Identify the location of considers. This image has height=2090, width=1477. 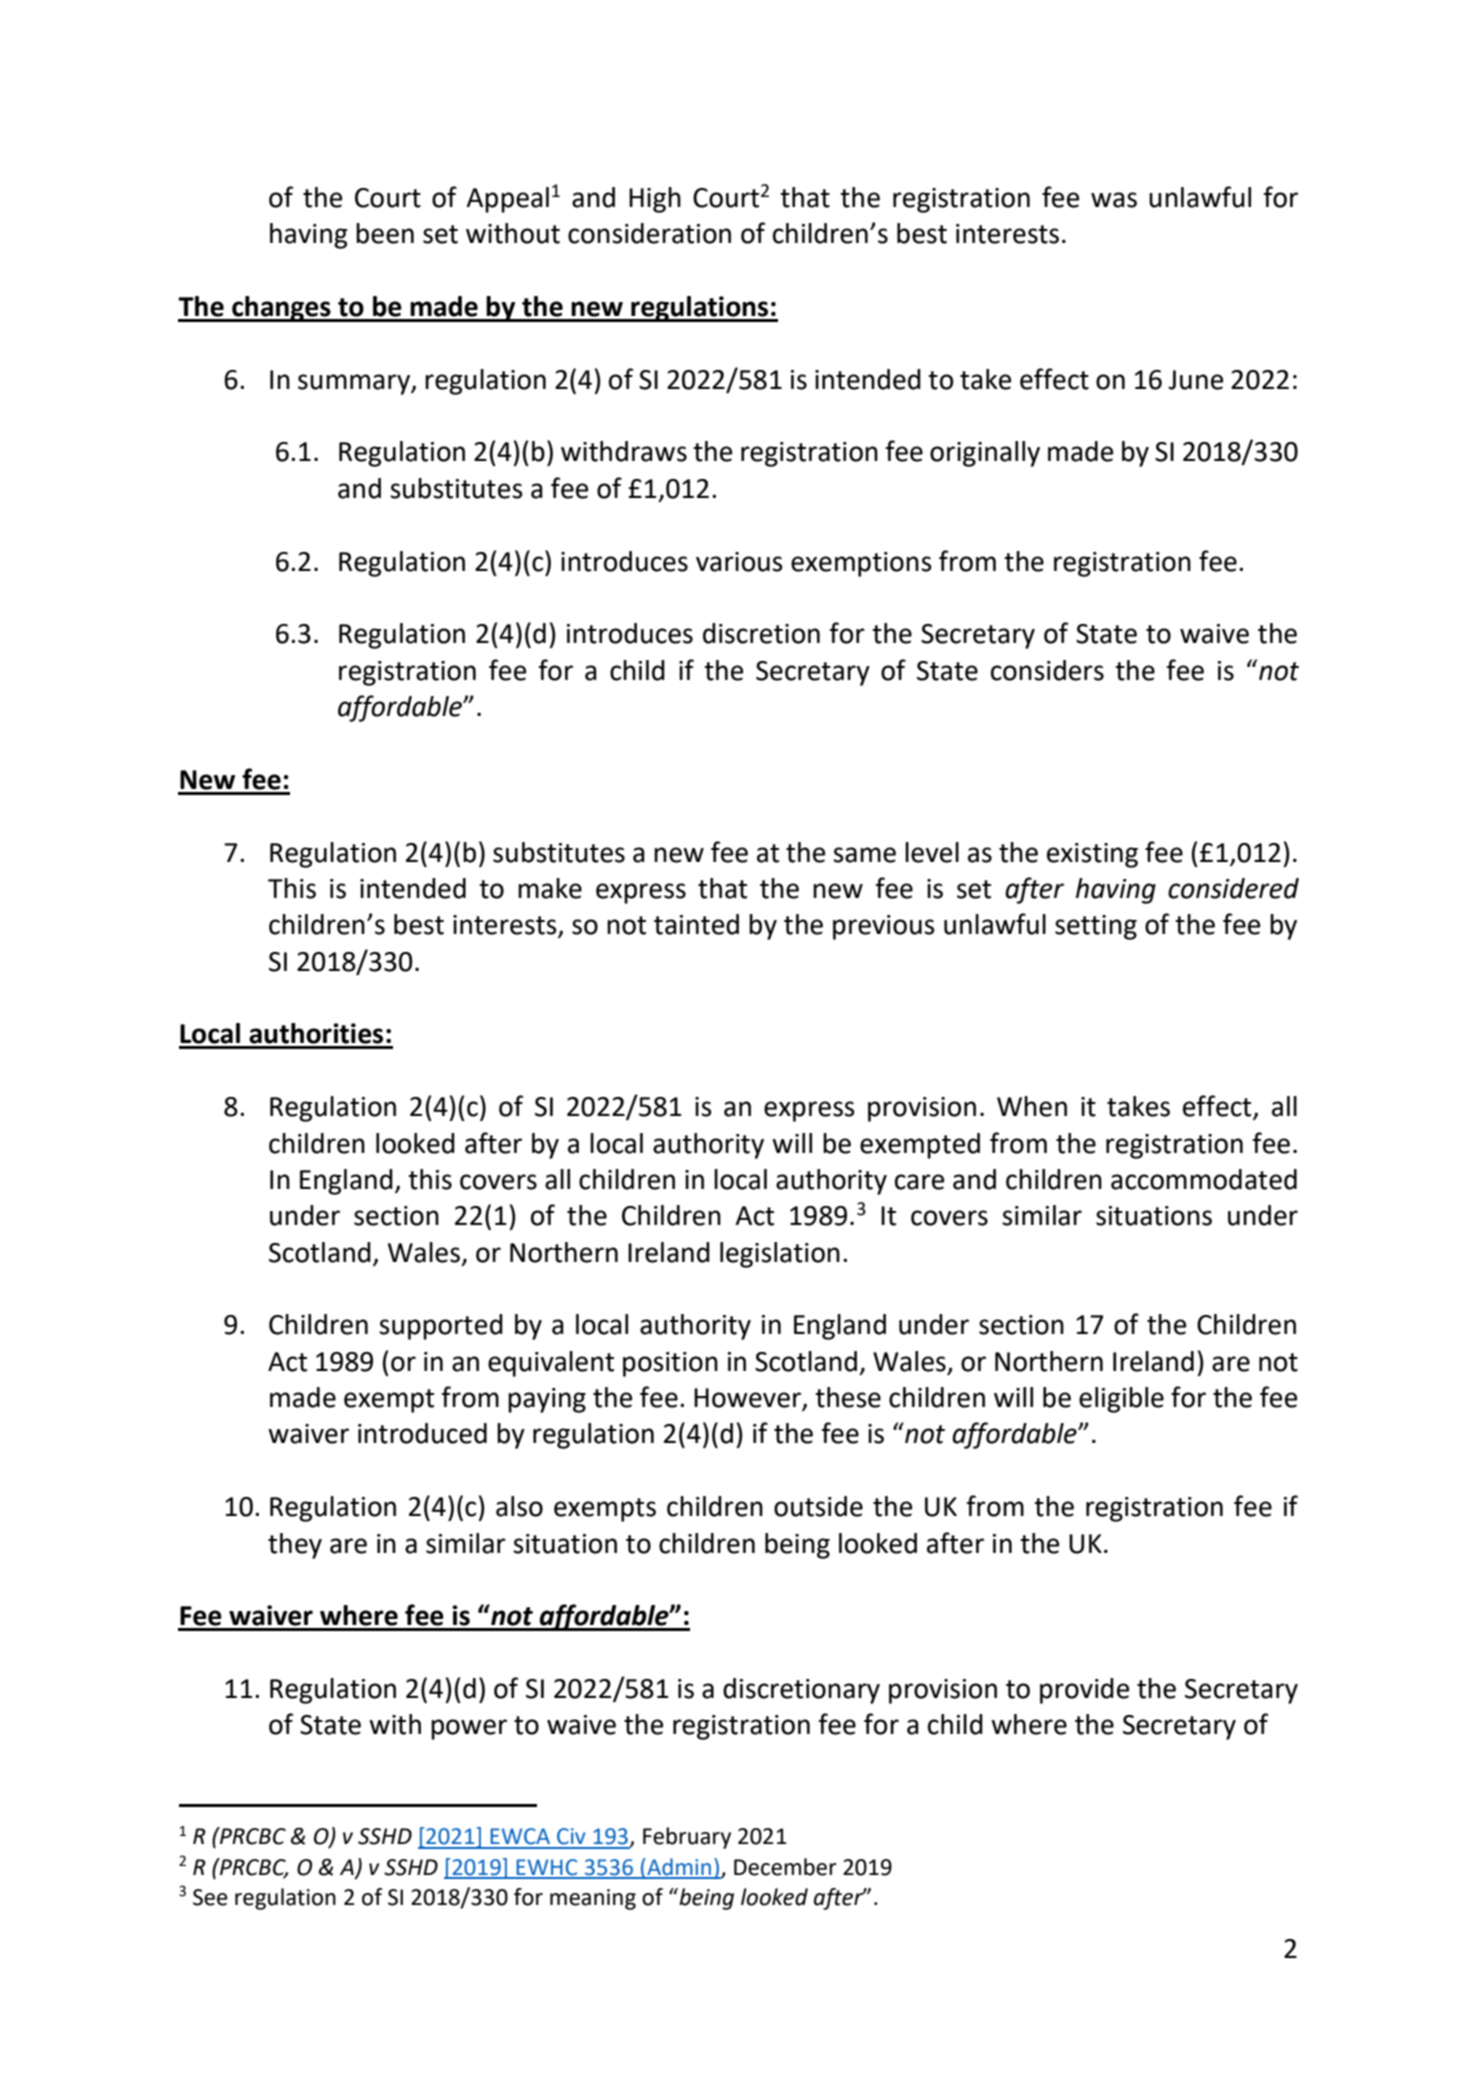
(1047, 670).
